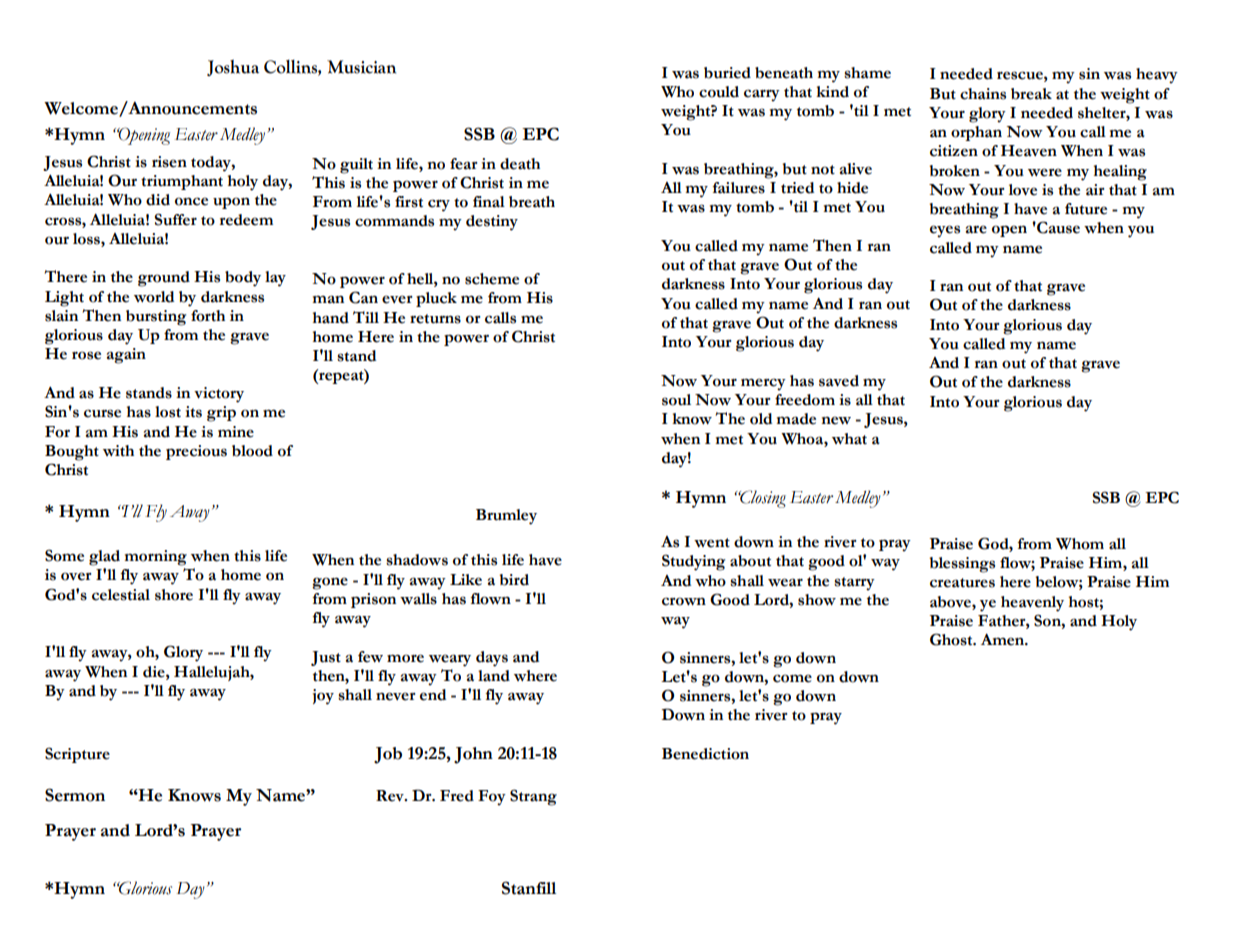 This page has height=952, width=1233. I want to click on Strang, so click(533, 797).
